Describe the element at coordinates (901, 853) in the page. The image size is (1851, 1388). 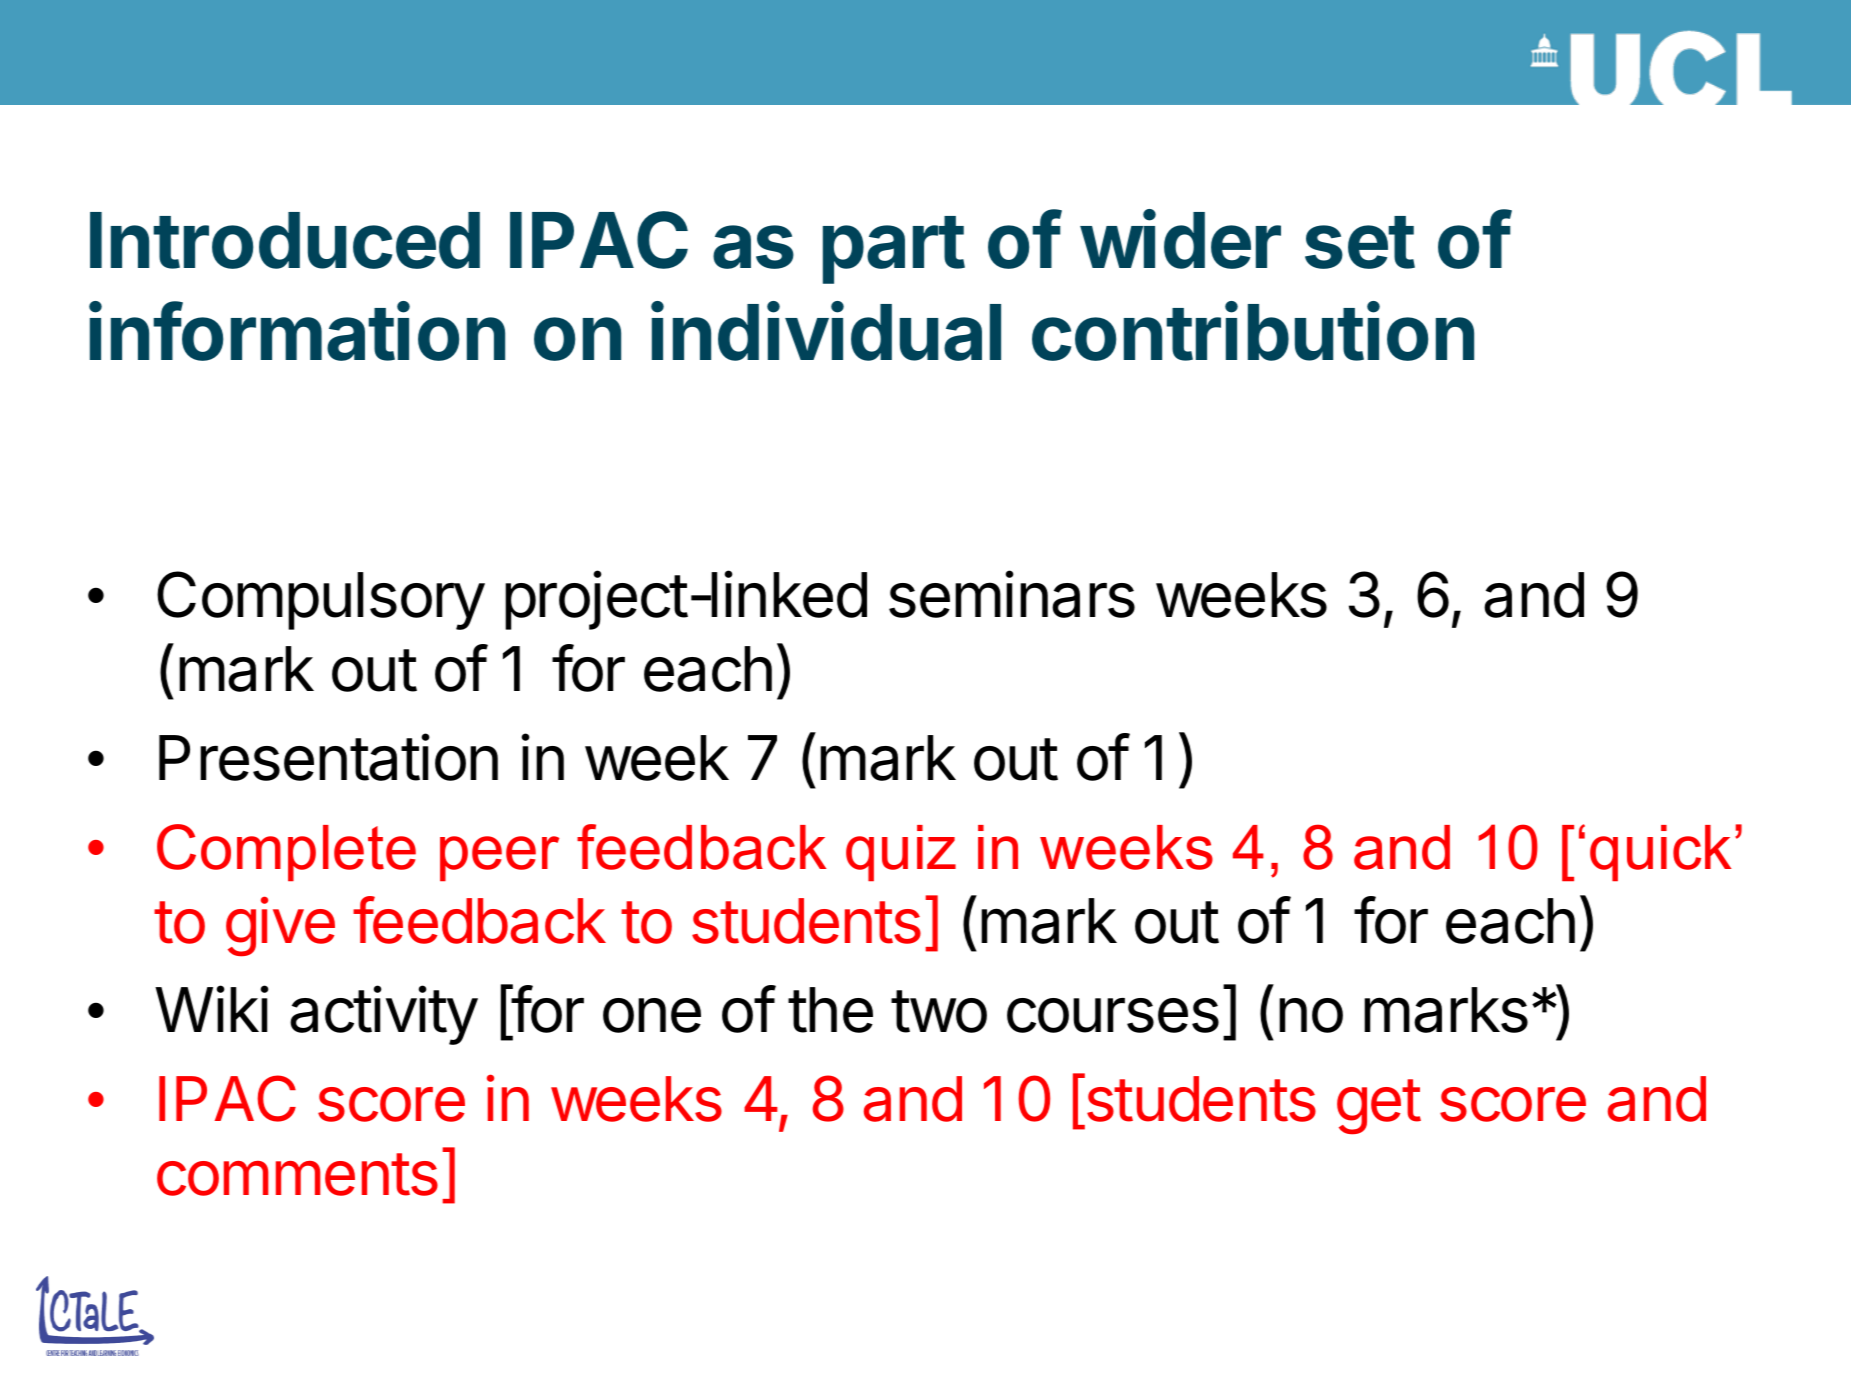
I see `quiz` at that location.
